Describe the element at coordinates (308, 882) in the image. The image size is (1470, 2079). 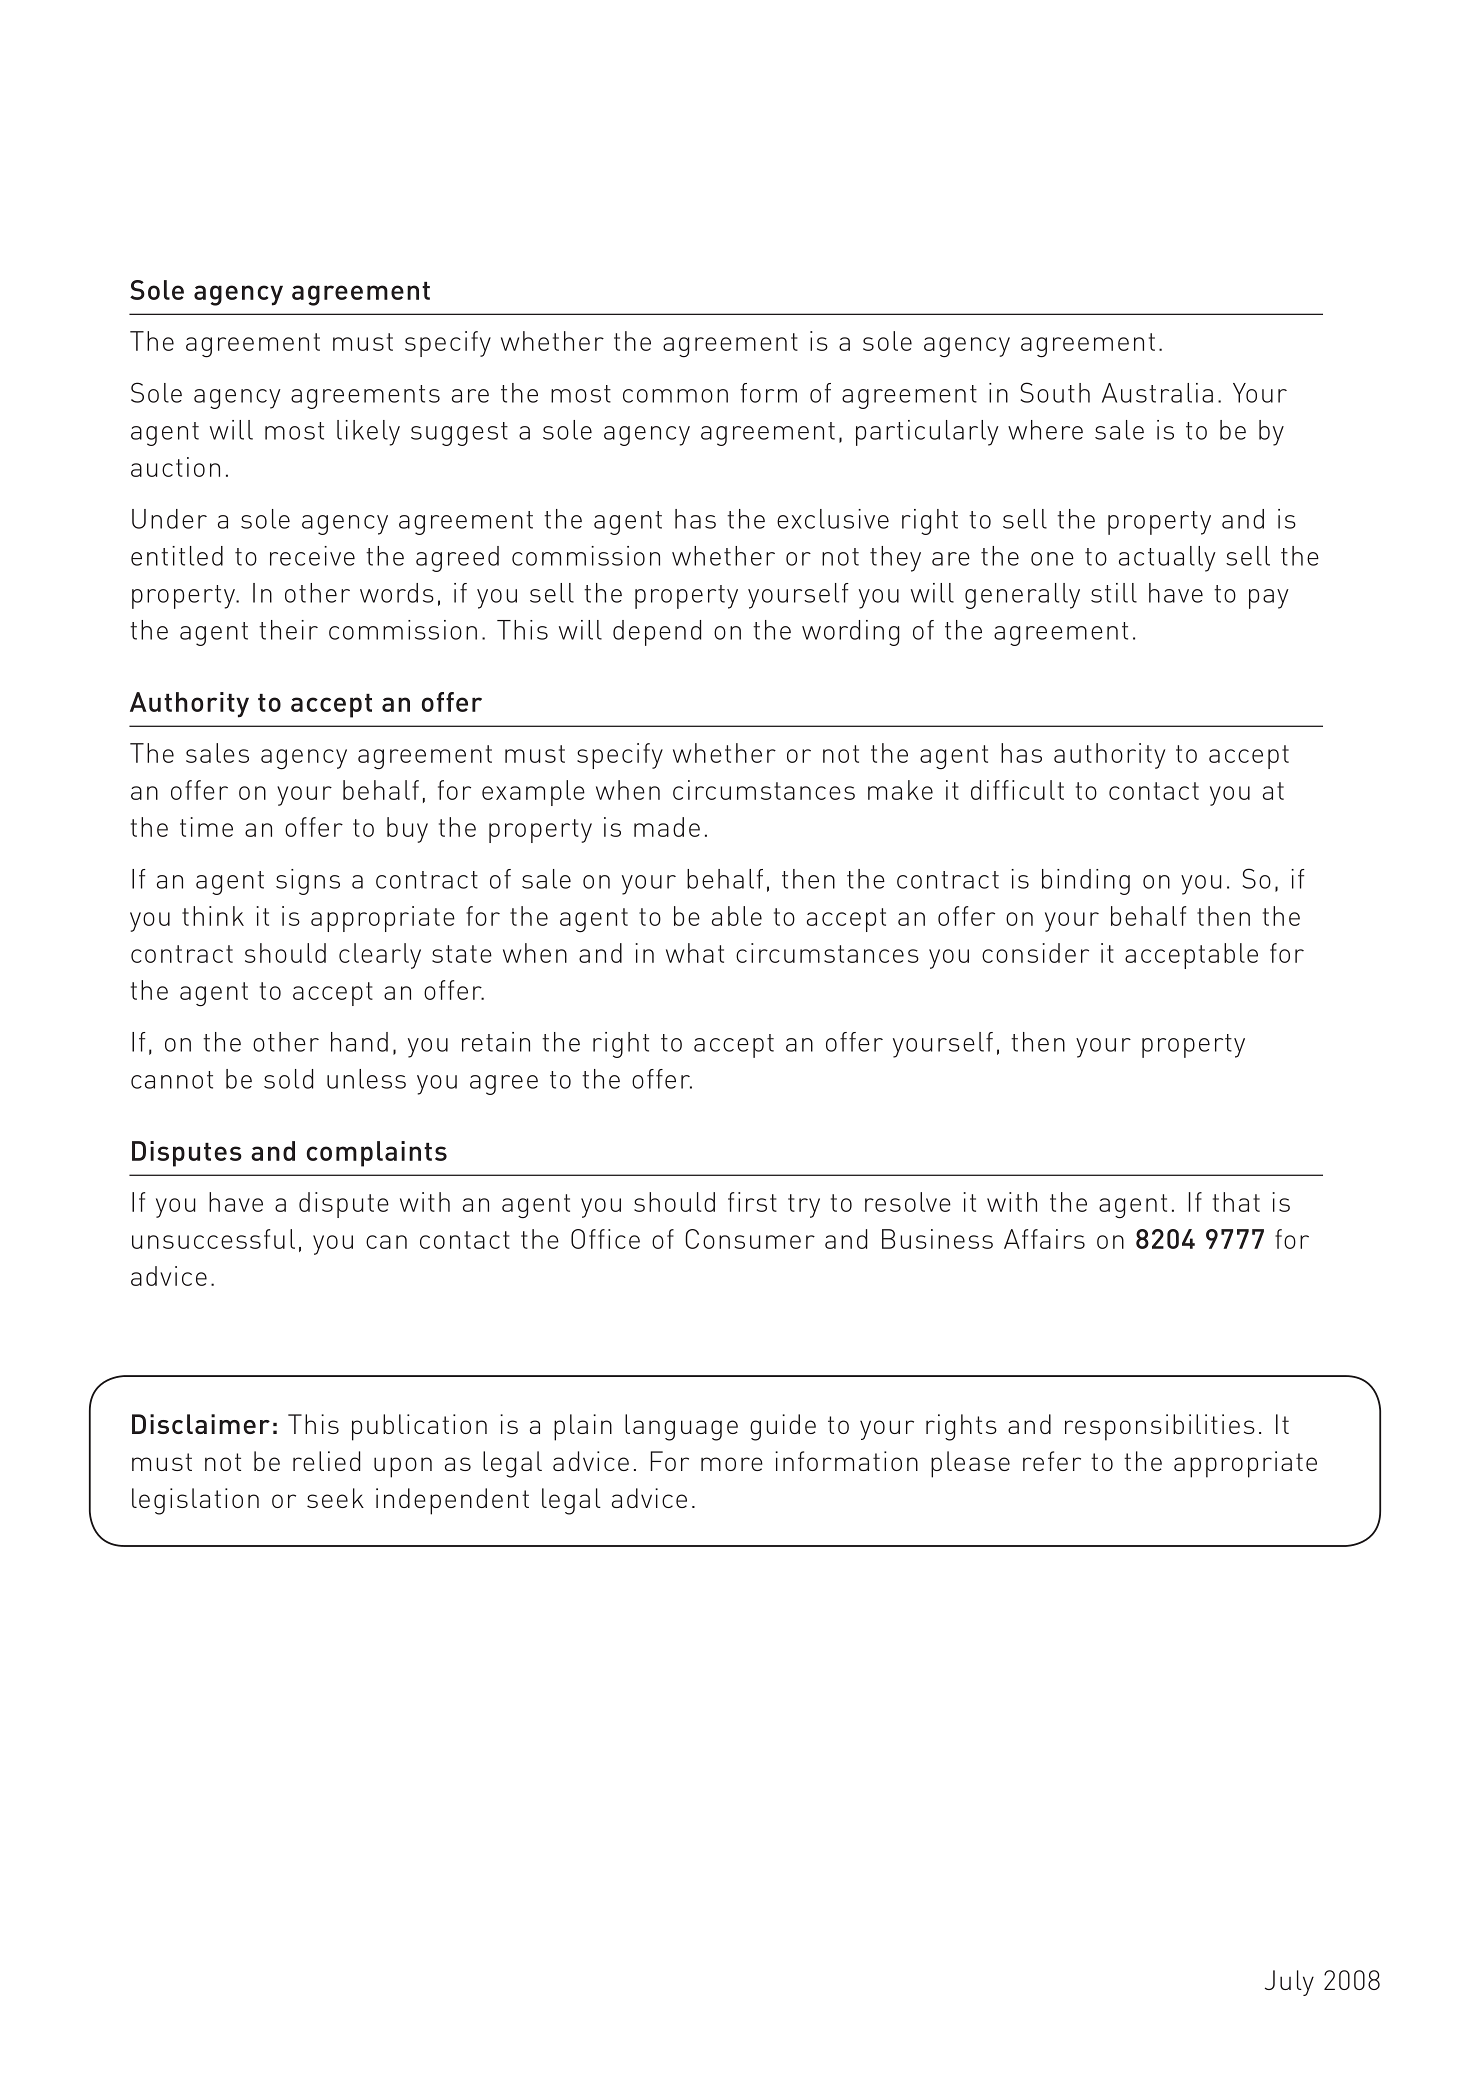
I see `signs` at that location.
